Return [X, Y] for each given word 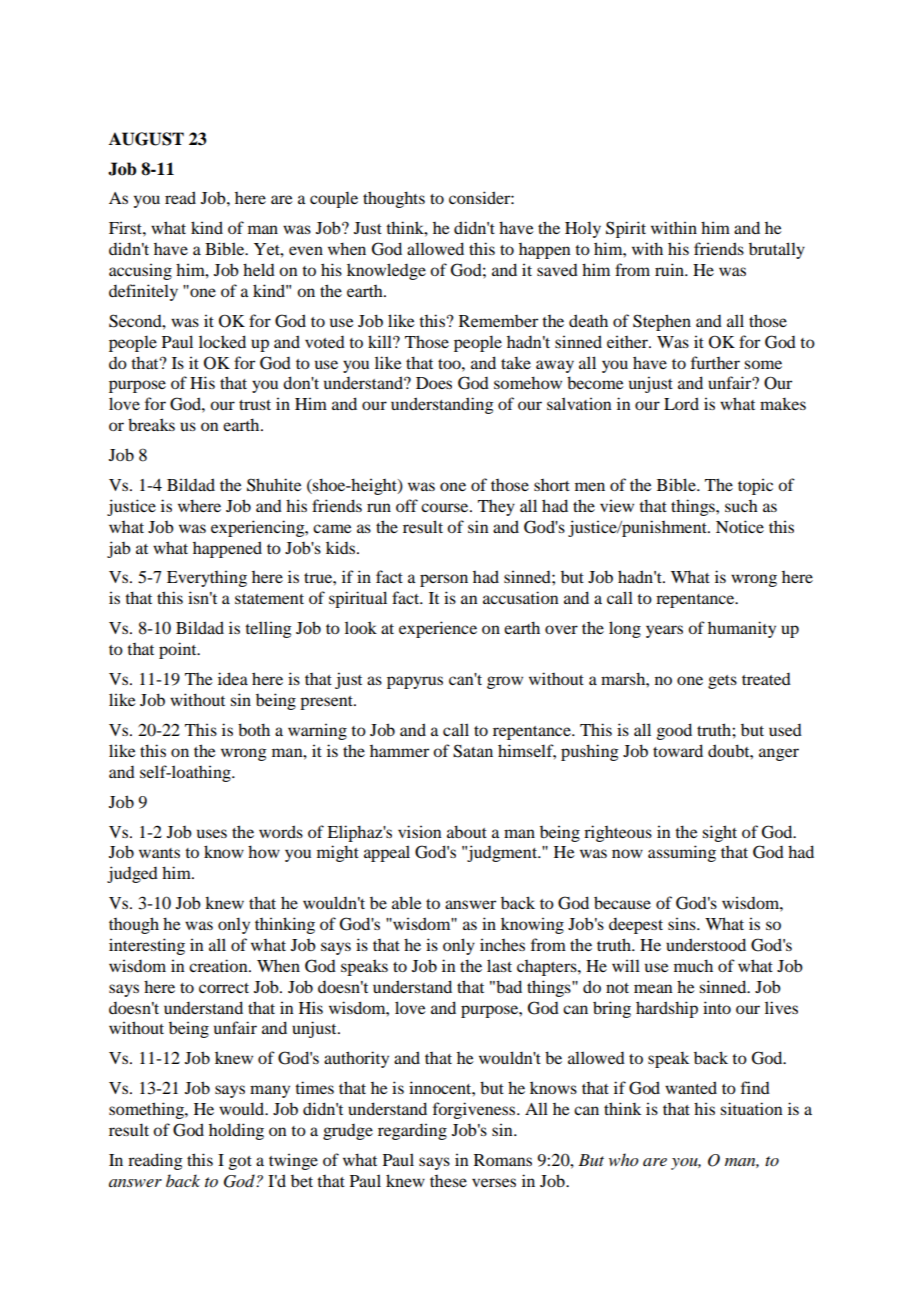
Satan [473, 751]
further [715, 362]
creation [219, 965]
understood [706, 944]
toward [678, 750]
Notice [740, 526]
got [240, 1163]
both [254, 729]
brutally [777, 250]
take [516, 362]
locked [222, 341]
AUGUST [146, 139]
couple [334, 199]
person [444, 580]
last [499, 965]
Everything [207, 578]
